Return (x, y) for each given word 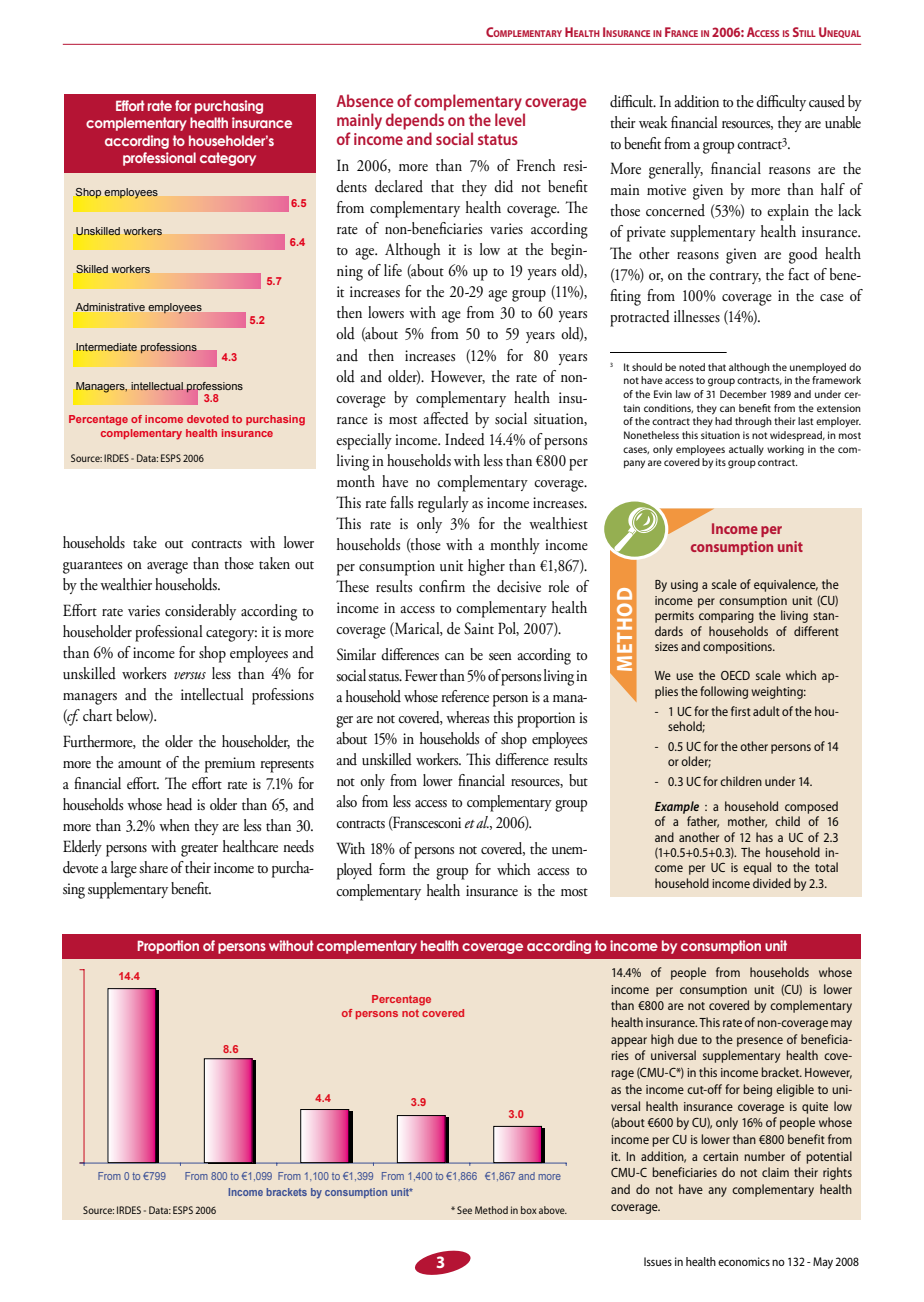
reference (465, 696)
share (153, 867)
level (510, 119)
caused (827, 101)
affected (446, 418)
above (553, 1210)
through (753, 422)
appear (629, 1042)
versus (190, 675)
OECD (735, 675)
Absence (365, 100)
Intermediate (106, 347)
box (529, 1210)
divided (772, 883)
